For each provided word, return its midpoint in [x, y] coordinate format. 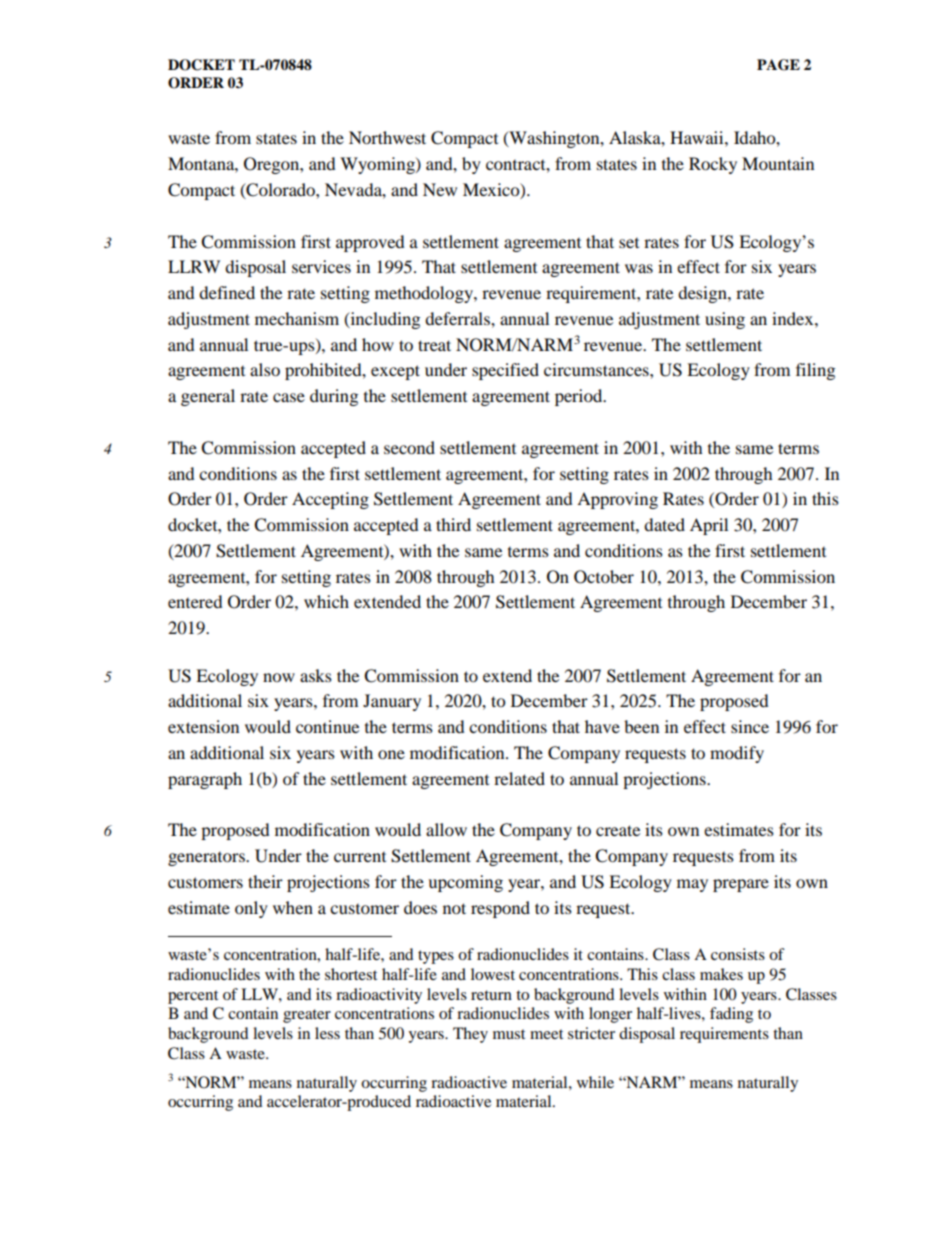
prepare [741, 885]
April [709, 526]
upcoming [465, 883]
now [279, 677]
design [703, 294]
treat [434, 345]
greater [307, 1016]
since [750, 726]
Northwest [387, 137]
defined [227, 292]
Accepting [330, 500]
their [265, 881]
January [392, 702]
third [453, 524]
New [440, 189]
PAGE [778, 65]
